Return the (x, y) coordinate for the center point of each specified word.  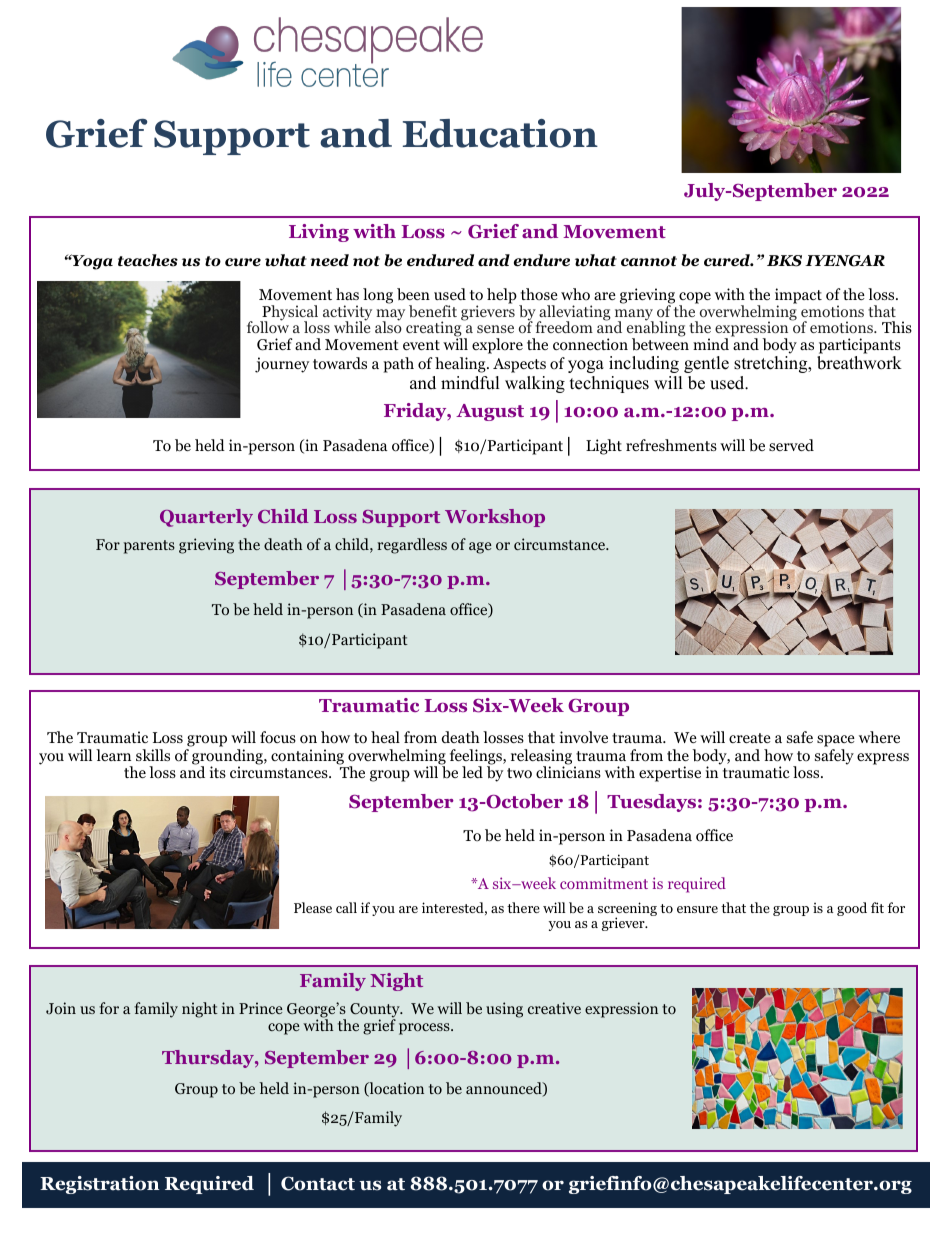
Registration (99, 1185)
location (395, 1089)
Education (500, 133)
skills (153, 755)
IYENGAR (845, 261)
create (750, 738)
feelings (477, 758)
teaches (148, 260)
